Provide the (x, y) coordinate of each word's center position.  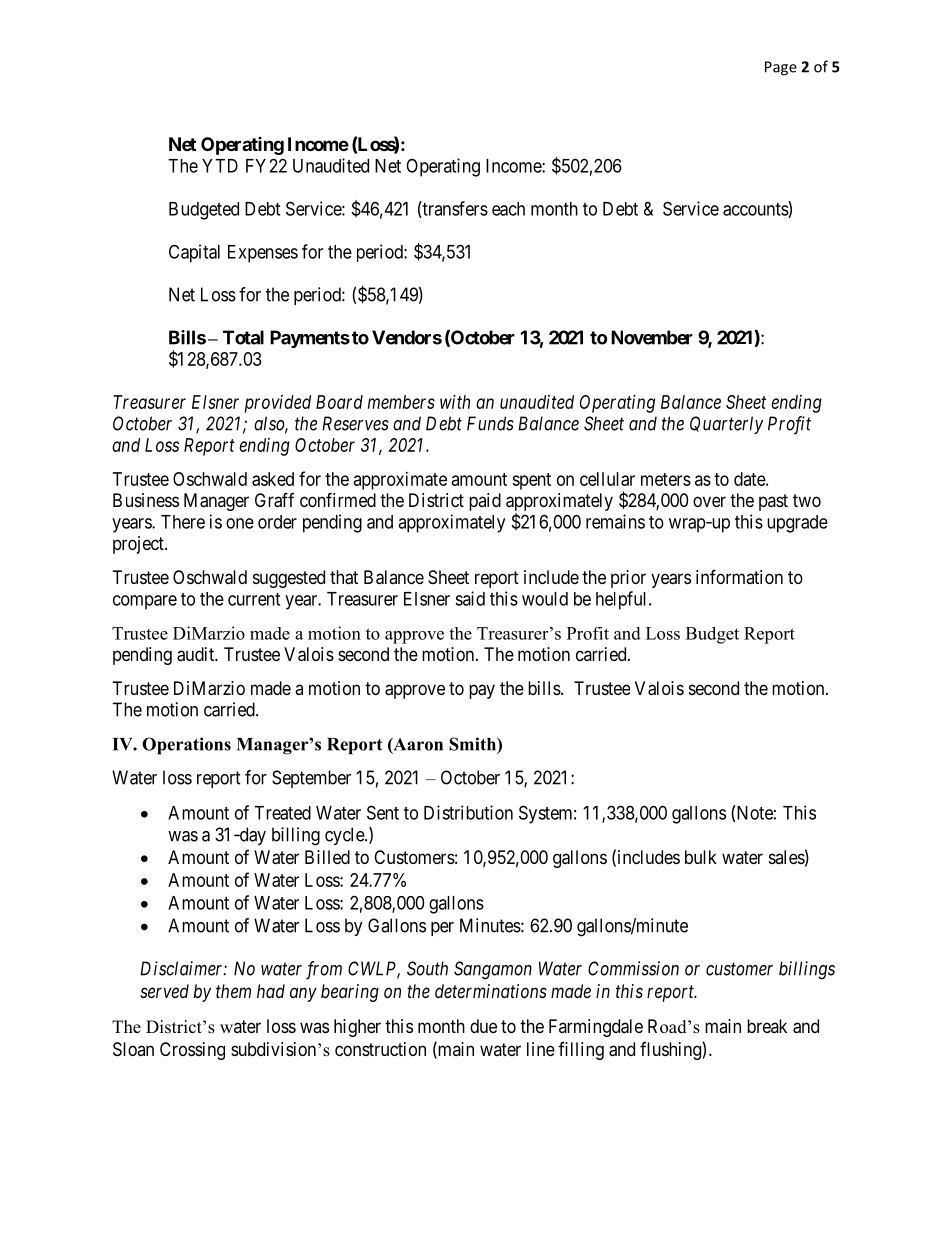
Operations (186, 746)
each (508, 209)
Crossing (192, 1051)
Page (781, 68)
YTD (220, 166)
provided (278, 404)
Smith (473, 744)
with (455, 402)
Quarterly (726, 425)
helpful (623, 600)
